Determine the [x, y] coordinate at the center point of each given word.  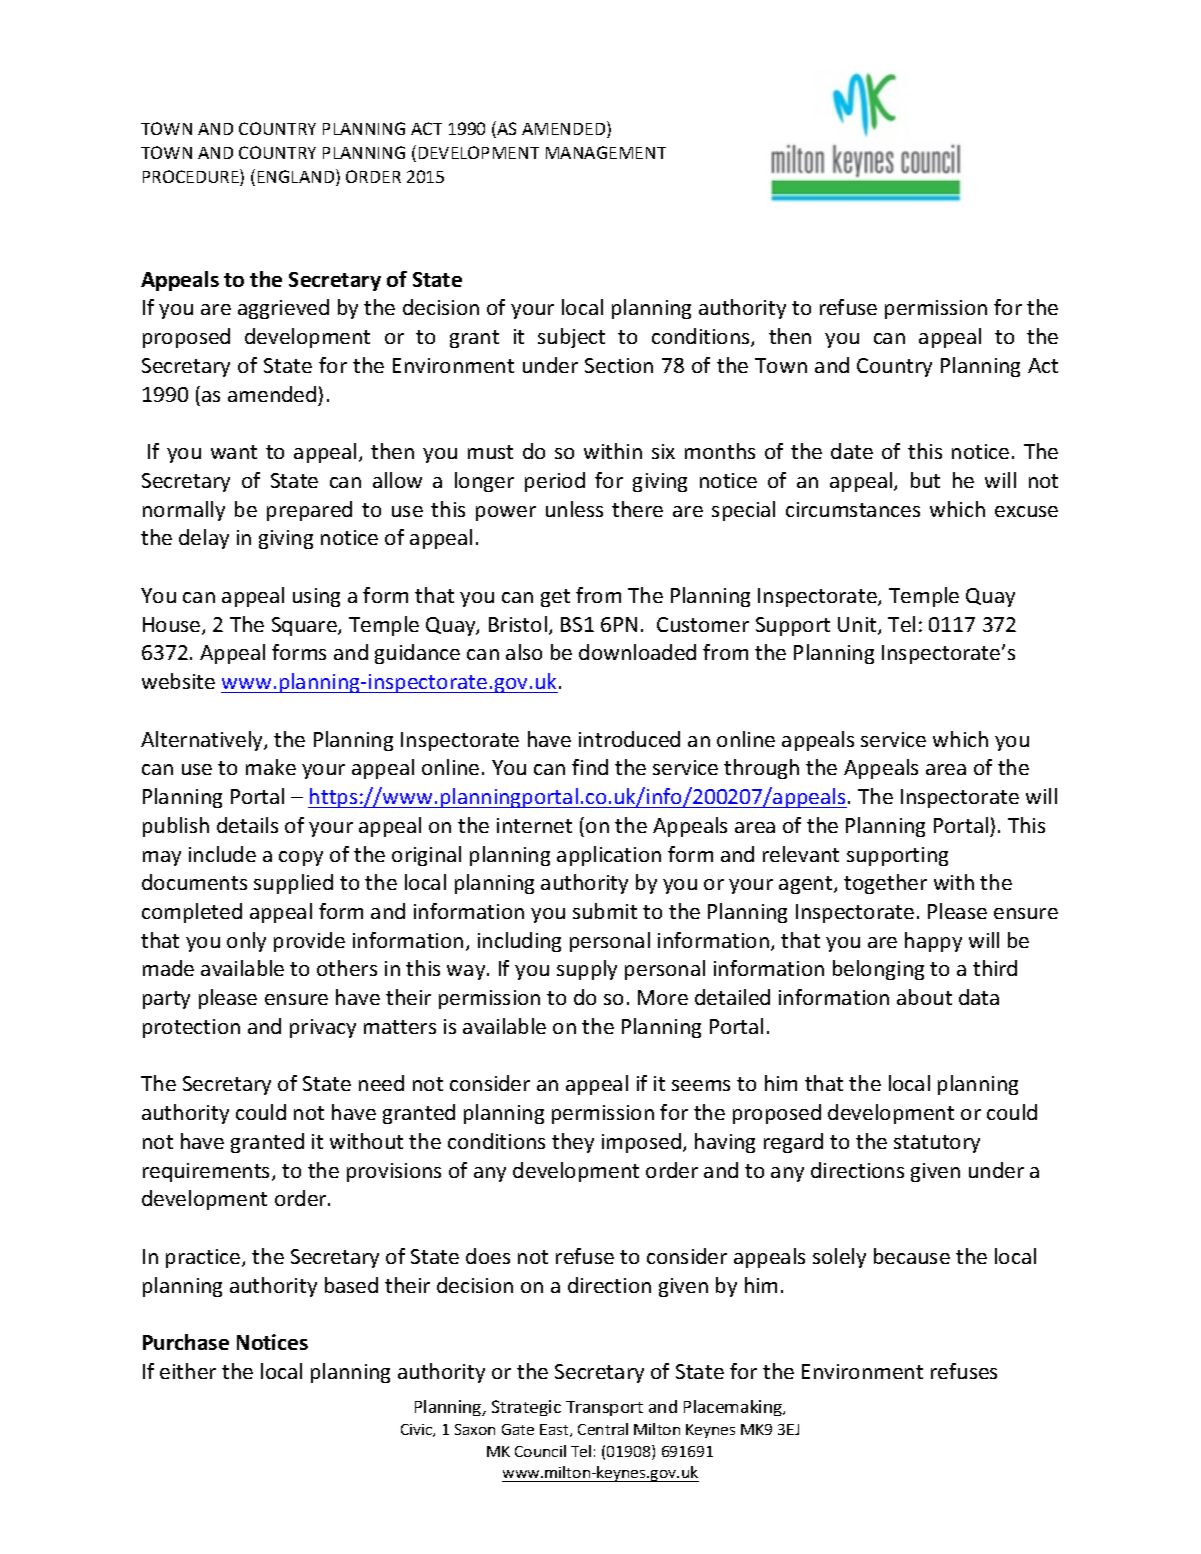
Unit [858, 626]
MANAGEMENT [606, 152]
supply [587, 970]
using [316, 597]
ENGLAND [297, 177]
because [912, 1256]
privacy [323, 1028]
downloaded [637, 652]
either [188, 1371]
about [924, 997]
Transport [604, 1408]
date [852, 451]
